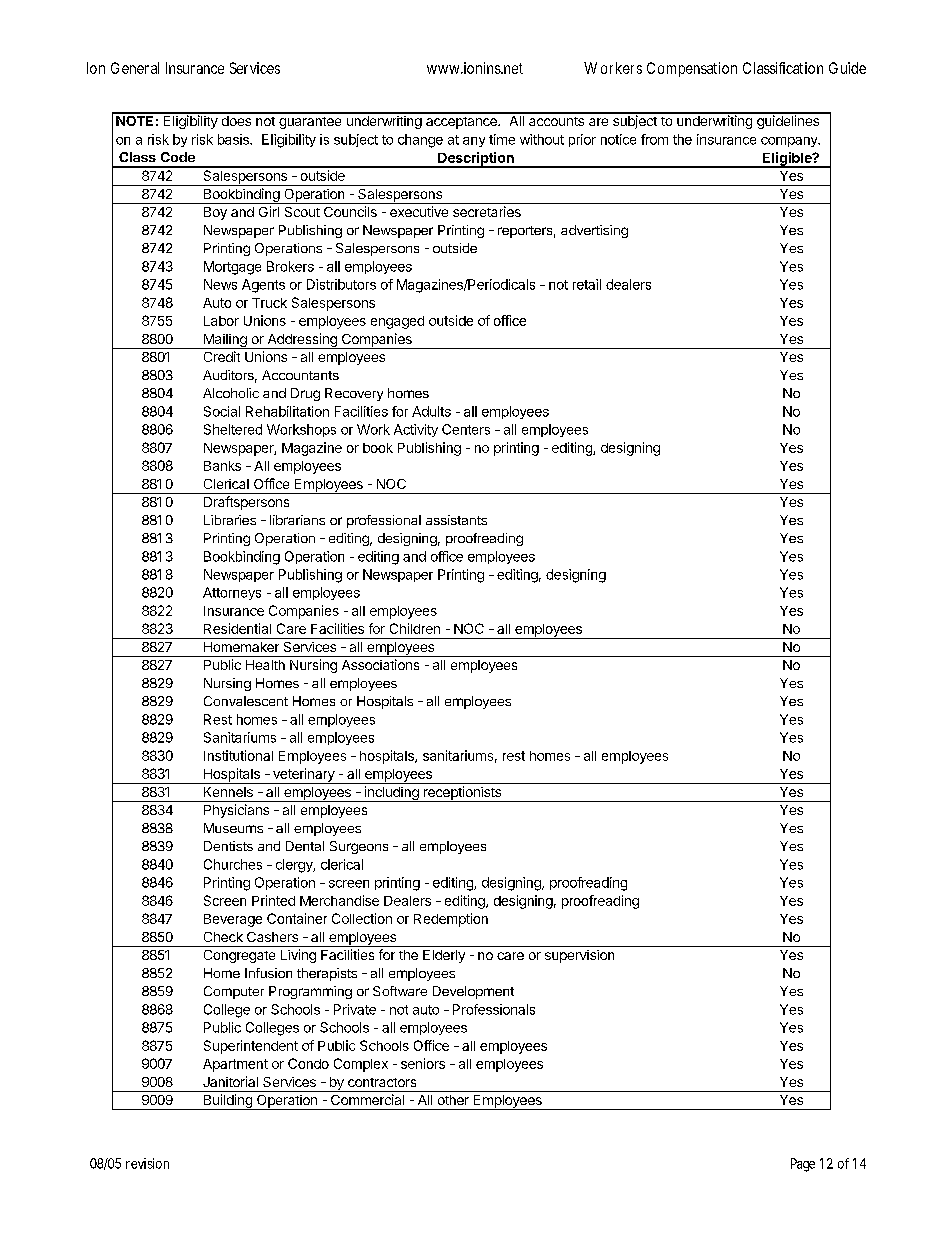 The height and width of the screenshot is (1233, 952). What do you see at coordinates (692, 69) in the screenshot?
I see `Compensation` at bounding box center [692, 69].
